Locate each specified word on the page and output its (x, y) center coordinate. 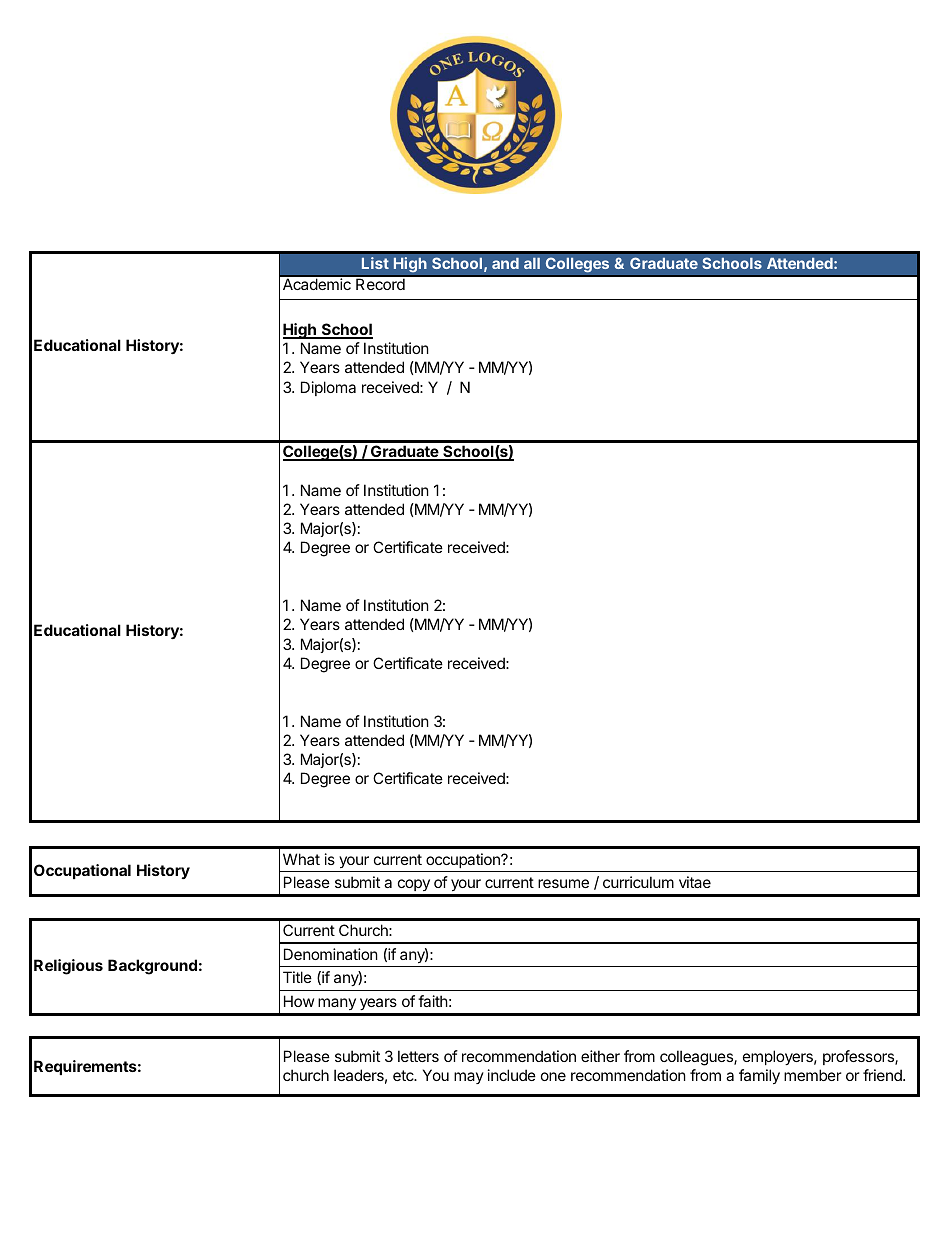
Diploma (328, 388)
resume (563, 883)
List (375, 263)
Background (152, 967)
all (532, 263)
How (299, 1001)
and (505, 263)
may (469, 1078)
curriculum (638, 882)
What (301, 859)
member (813, 1075)
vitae (695, 882)
